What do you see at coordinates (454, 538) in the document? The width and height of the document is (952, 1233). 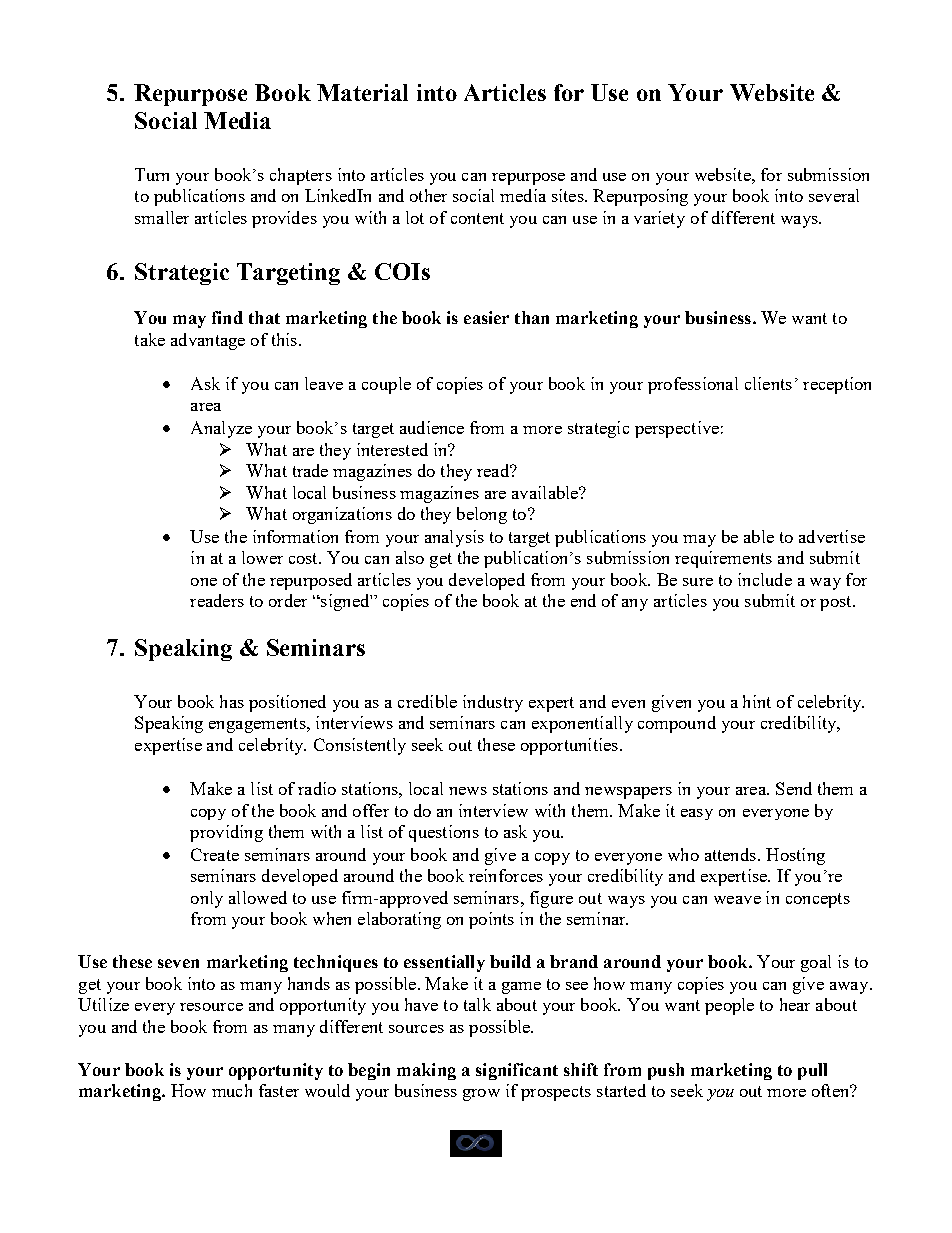 I see `analysis` at bounding box center [454, 538].
